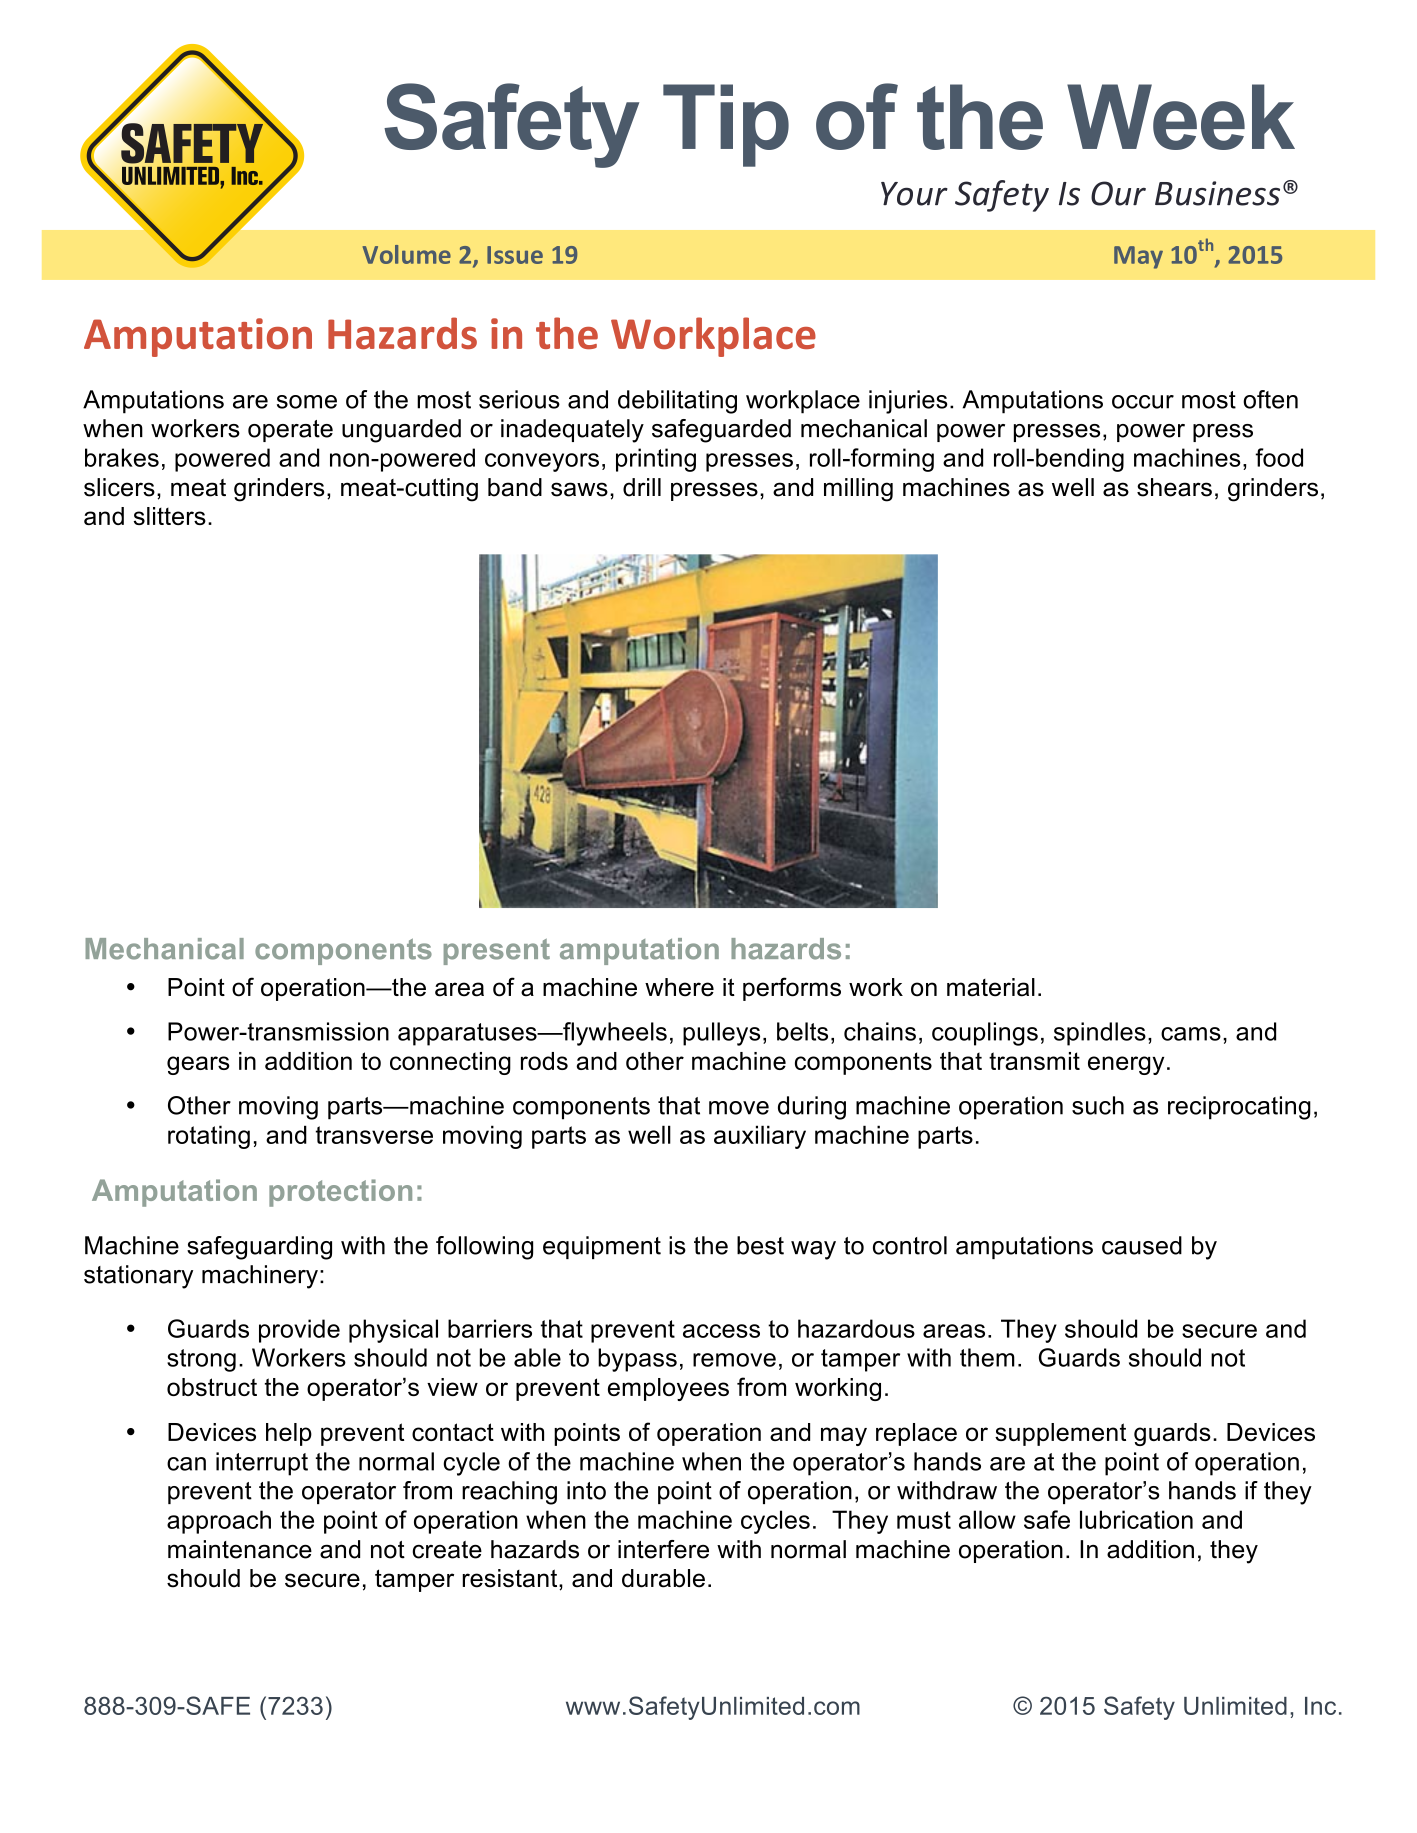 The height and width of the document is (1833, 1417). Describe the element at coordinates (307, 402) in the document. I see `some` at that location.
